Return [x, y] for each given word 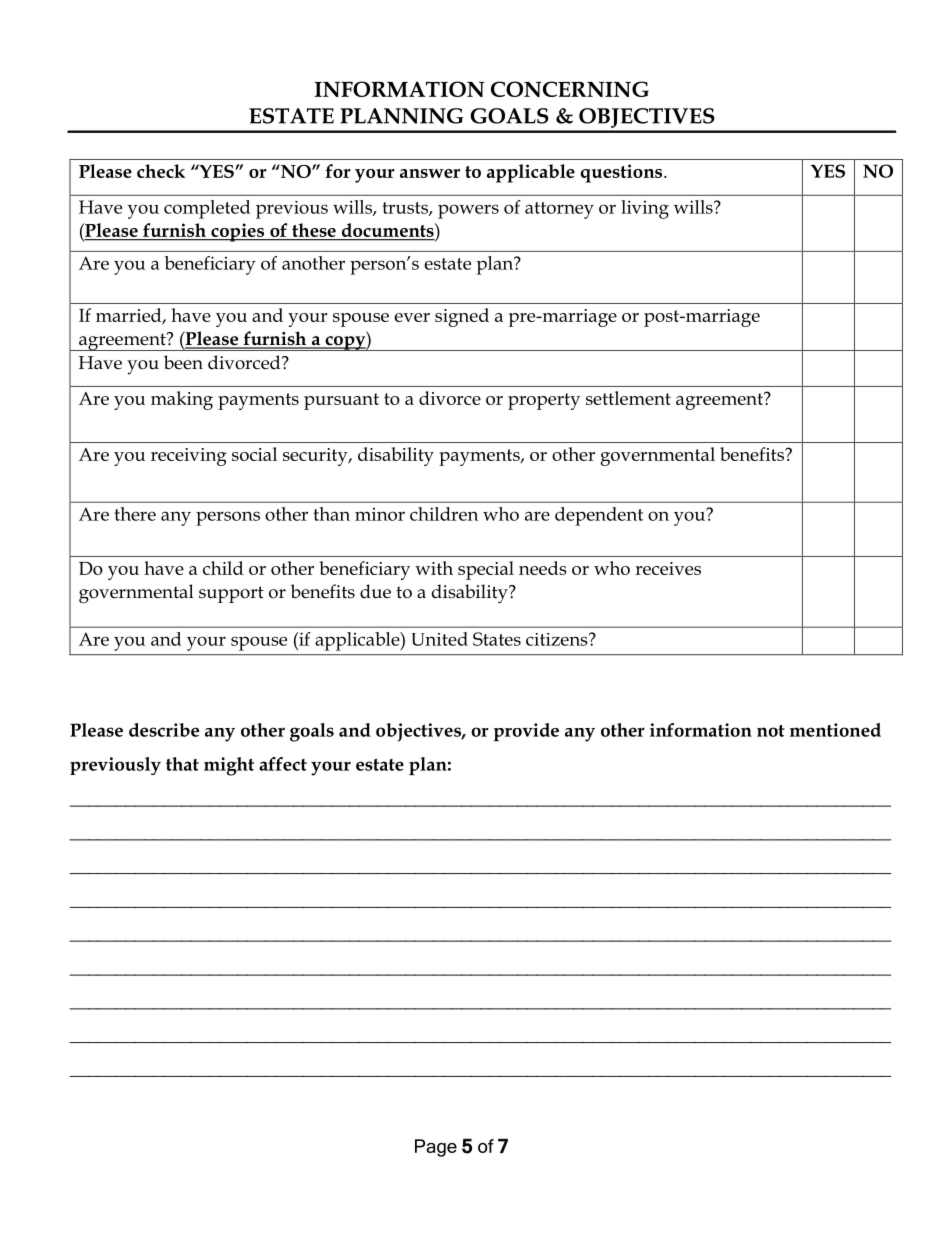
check [161, 171]
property [544, 401]
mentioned [835, 730]
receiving [189, 457]
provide [526, 732]
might [229, 766]
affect [283, 764]
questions [623, 173]
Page [436, 1148]
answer [430, 173]
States [497, 639]
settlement [628, 398]
